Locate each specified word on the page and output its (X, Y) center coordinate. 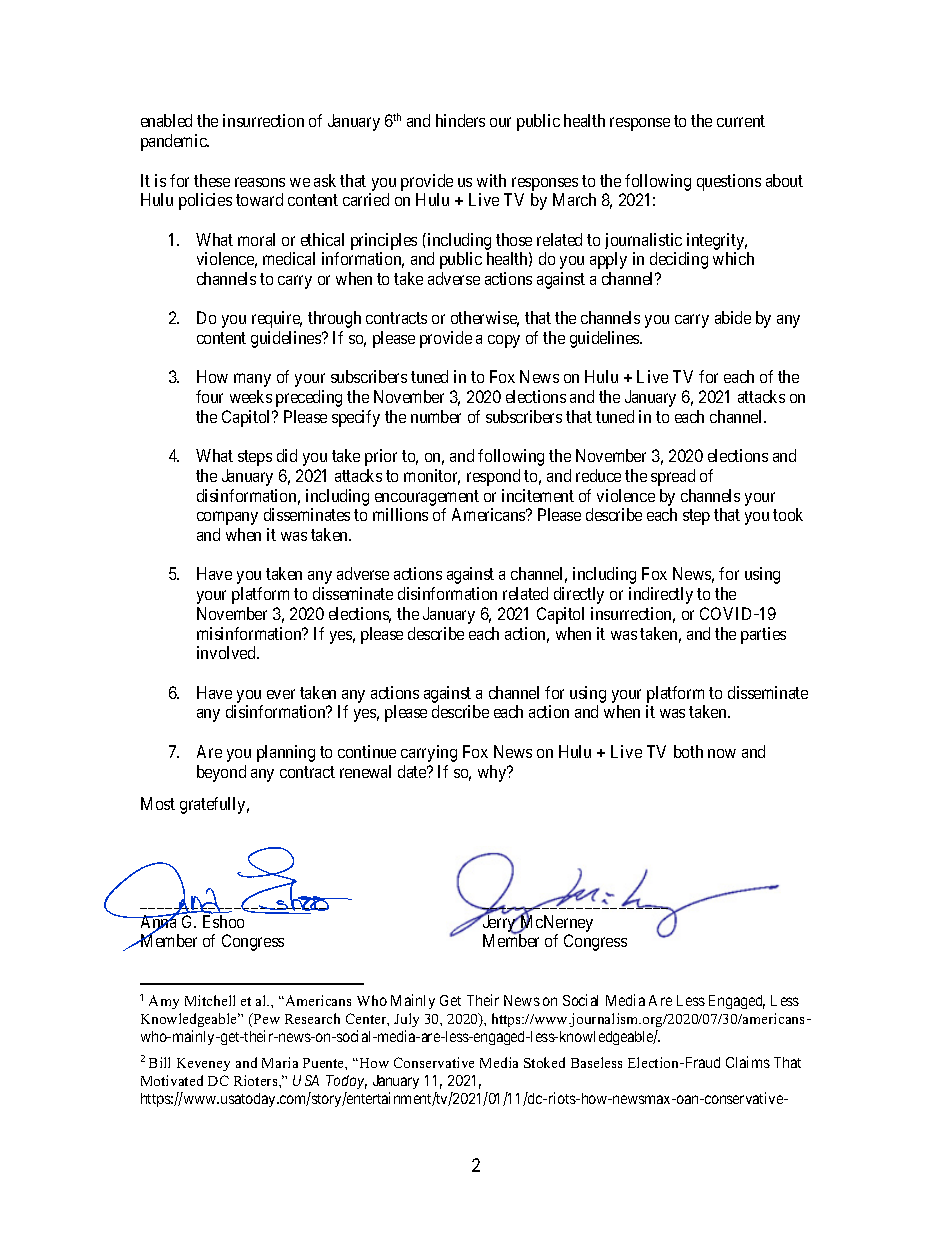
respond (493, 477)
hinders (460, 120)
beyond (221, 773)
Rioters (257, 1080)
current (741, 121)
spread (673, 477)
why (493, 773)
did (287, 455)
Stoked (544, 1062)
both (688, 751)
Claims (748, 1062)
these (212, 180)
